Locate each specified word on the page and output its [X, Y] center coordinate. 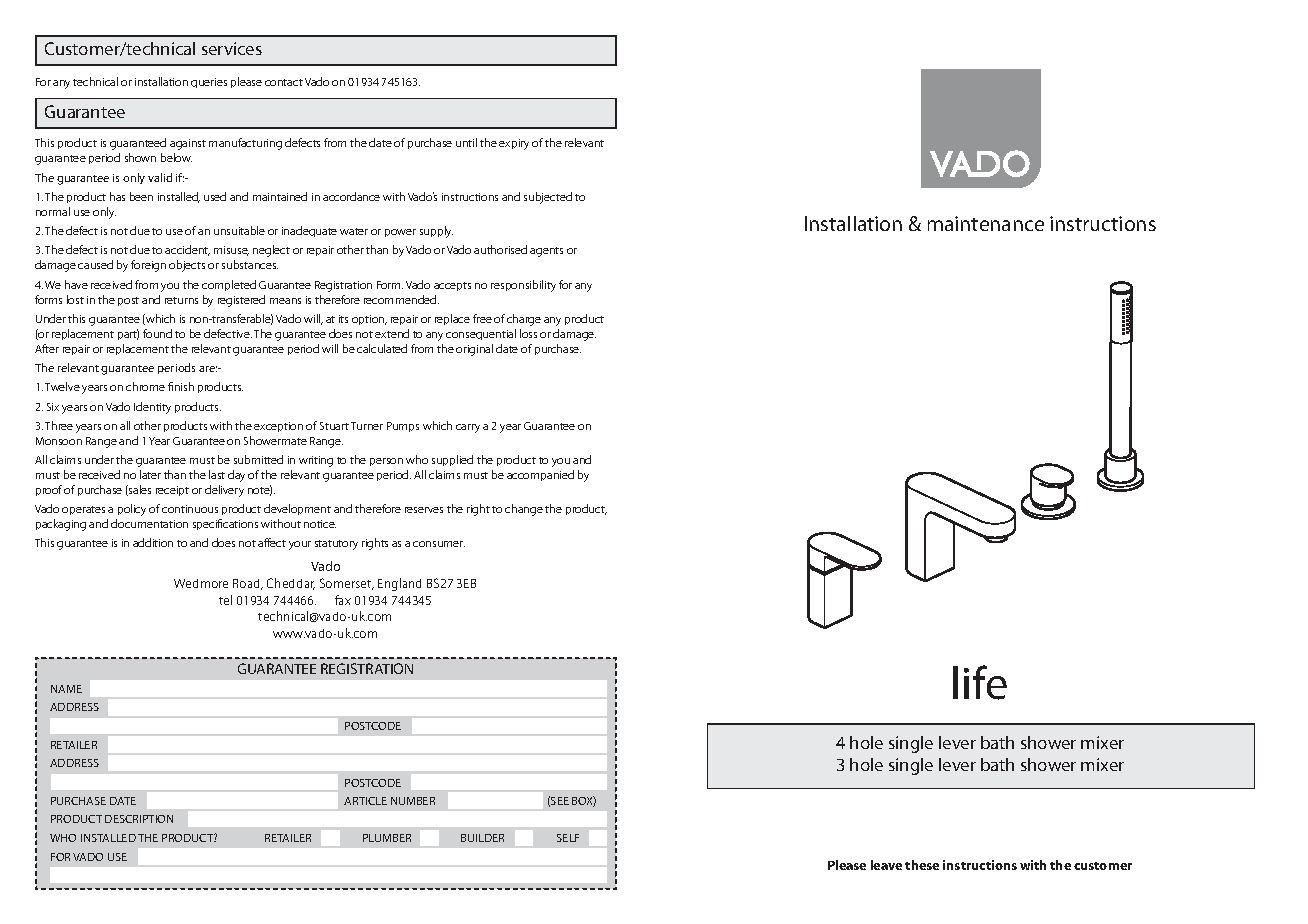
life [980, 682]
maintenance [986, 223]
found [157, 333]
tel [225, 600]
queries [209, 83]
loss [528, 333]
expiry [514, 144]
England [399, 584]
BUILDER [482, 838]
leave [886, 865]
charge [524, 320]
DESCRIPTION [139, 819]
